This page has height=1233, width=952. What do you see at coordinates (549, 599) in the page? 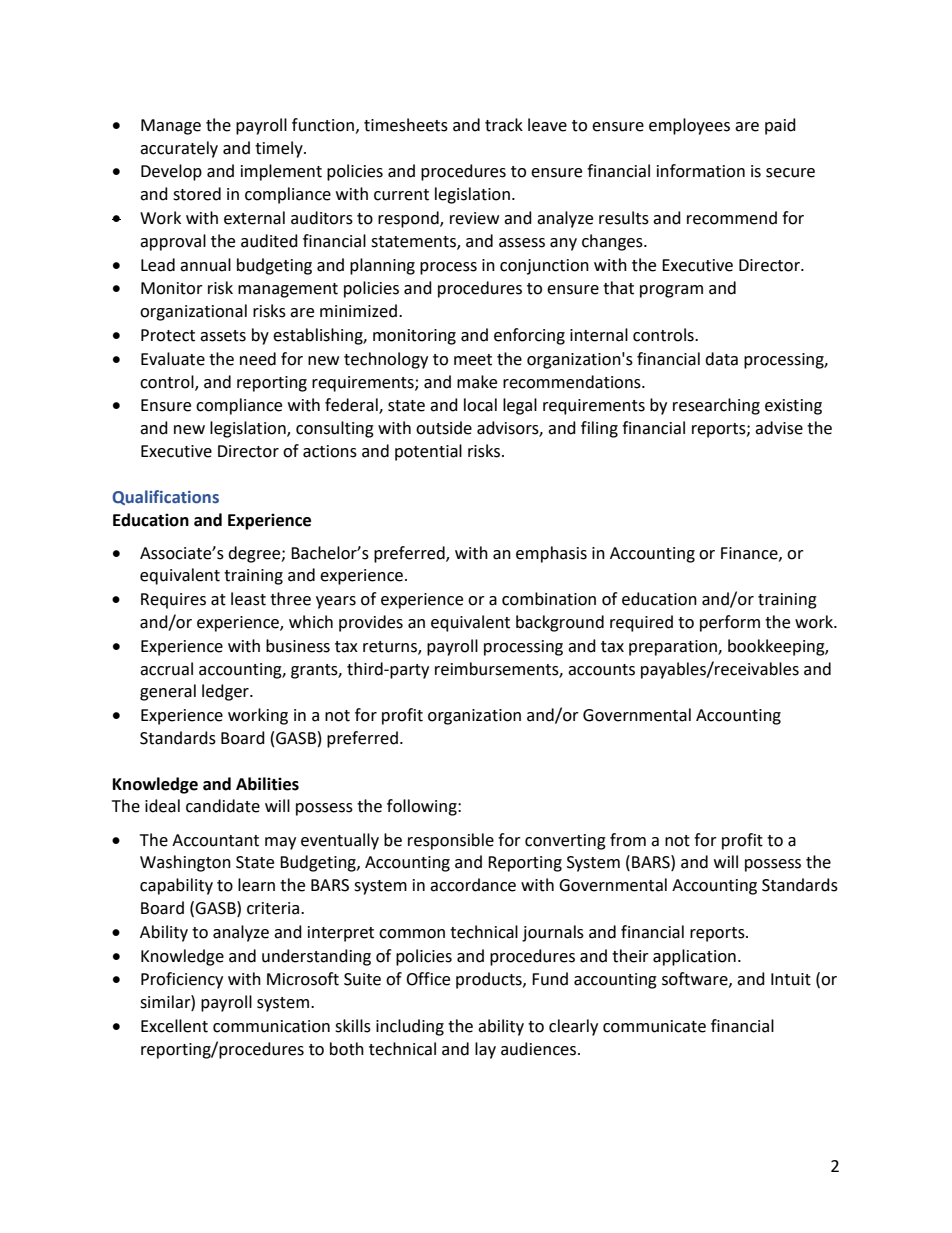
I see `combination` at bounding box center [549, 599].
